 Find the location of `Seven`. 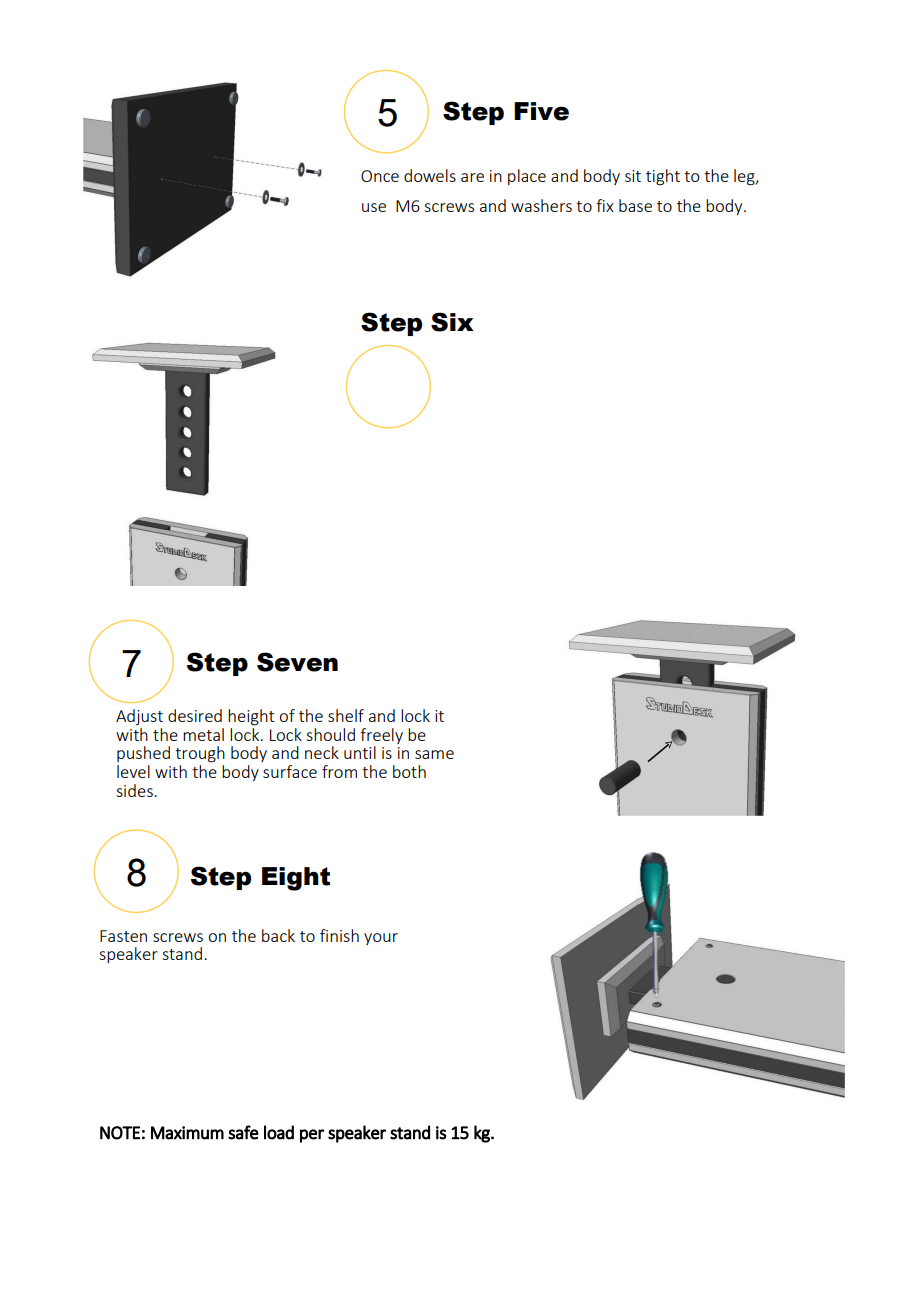

Seven is located at coordinates (297, 662).
